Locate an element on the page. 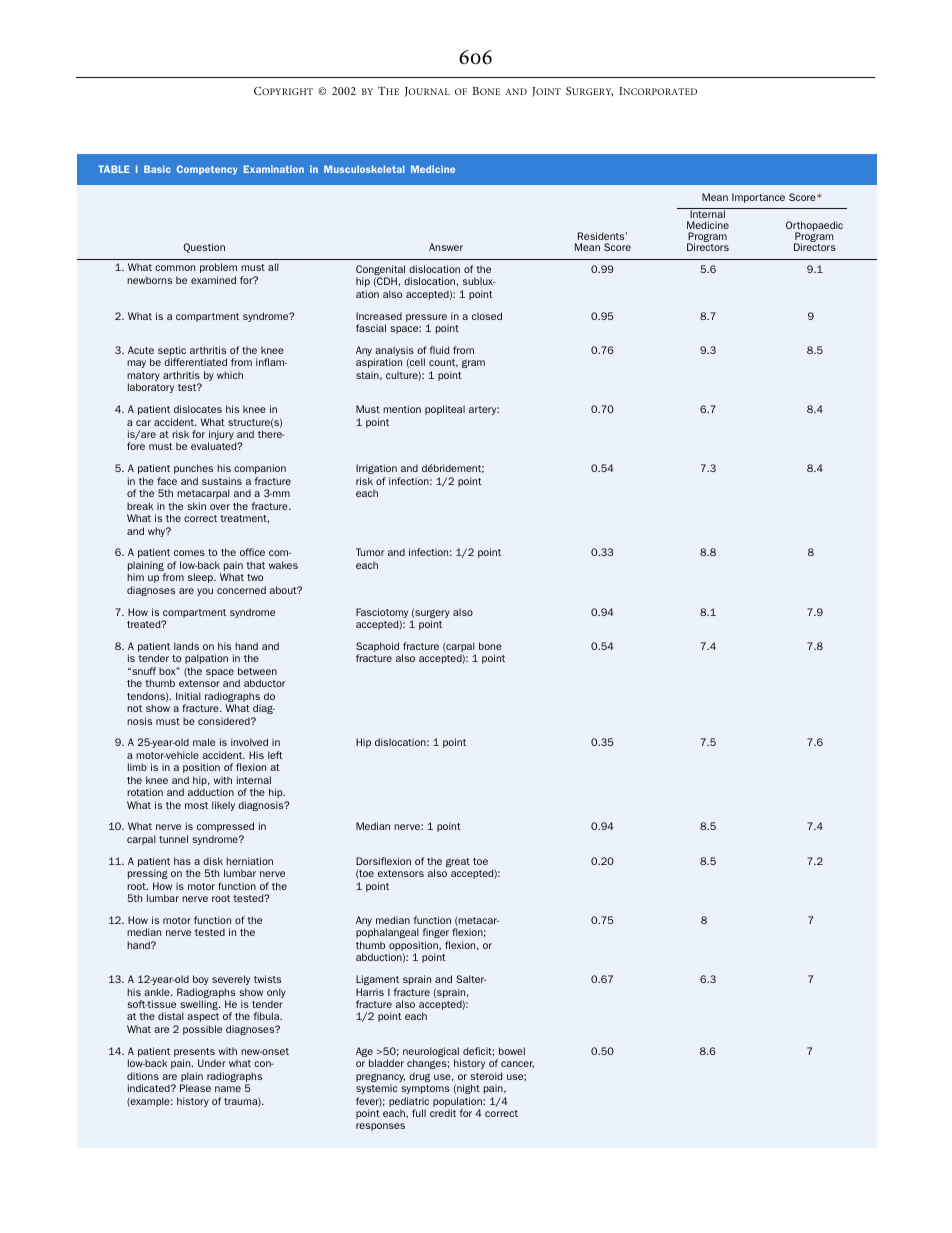 The height and width of the page is (1233, 952). Scaphoid is located at coordinates (377, 648).
